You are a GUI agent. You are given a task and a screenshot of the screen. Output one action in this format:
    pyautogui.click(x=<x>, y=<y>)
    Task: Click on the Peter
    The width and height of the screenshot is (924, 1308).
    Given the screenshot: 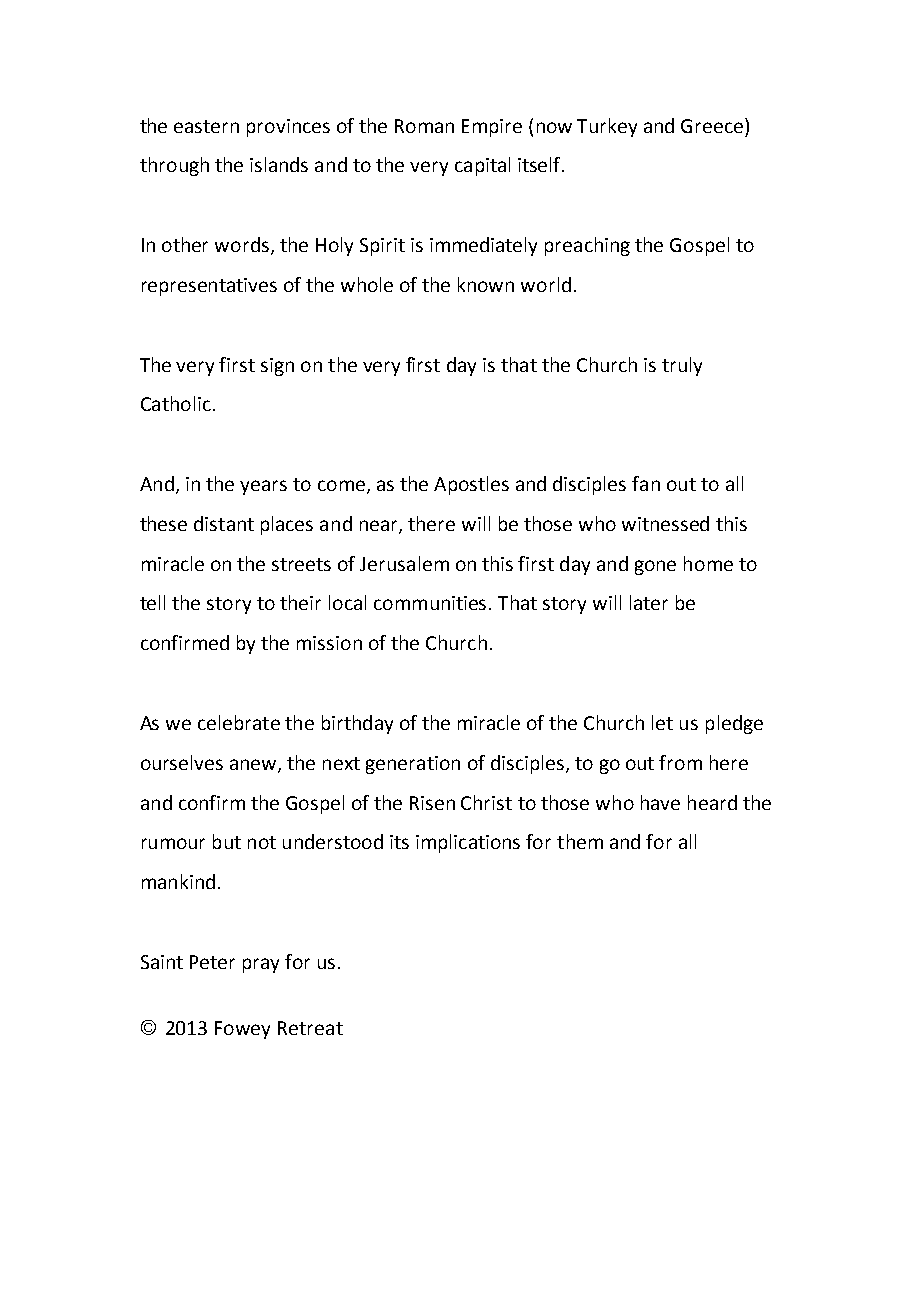 What is the action you would take?
    pyautogui.click(x=212, y=962)
